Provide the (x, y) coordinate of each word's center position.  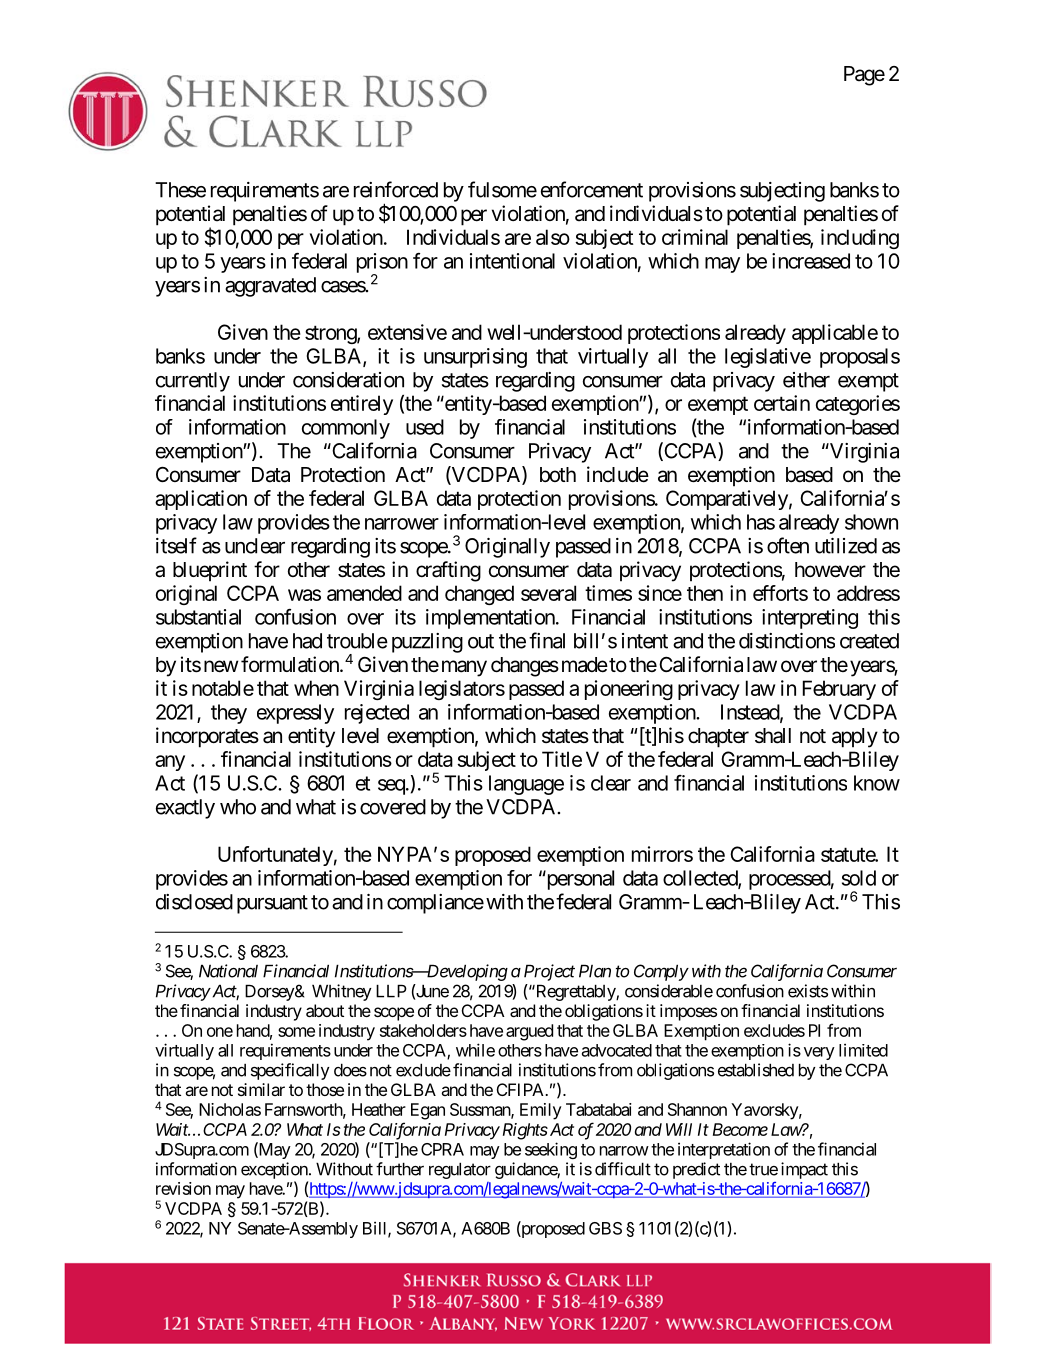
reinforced (396, 189)
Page (864, 76)
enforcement (592, 189)
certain (782, 403)
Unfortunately (275, 856)
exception (275, 1170)
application (201, 500)
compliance (435, 904)
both (558, 474)
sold (859, 878)
